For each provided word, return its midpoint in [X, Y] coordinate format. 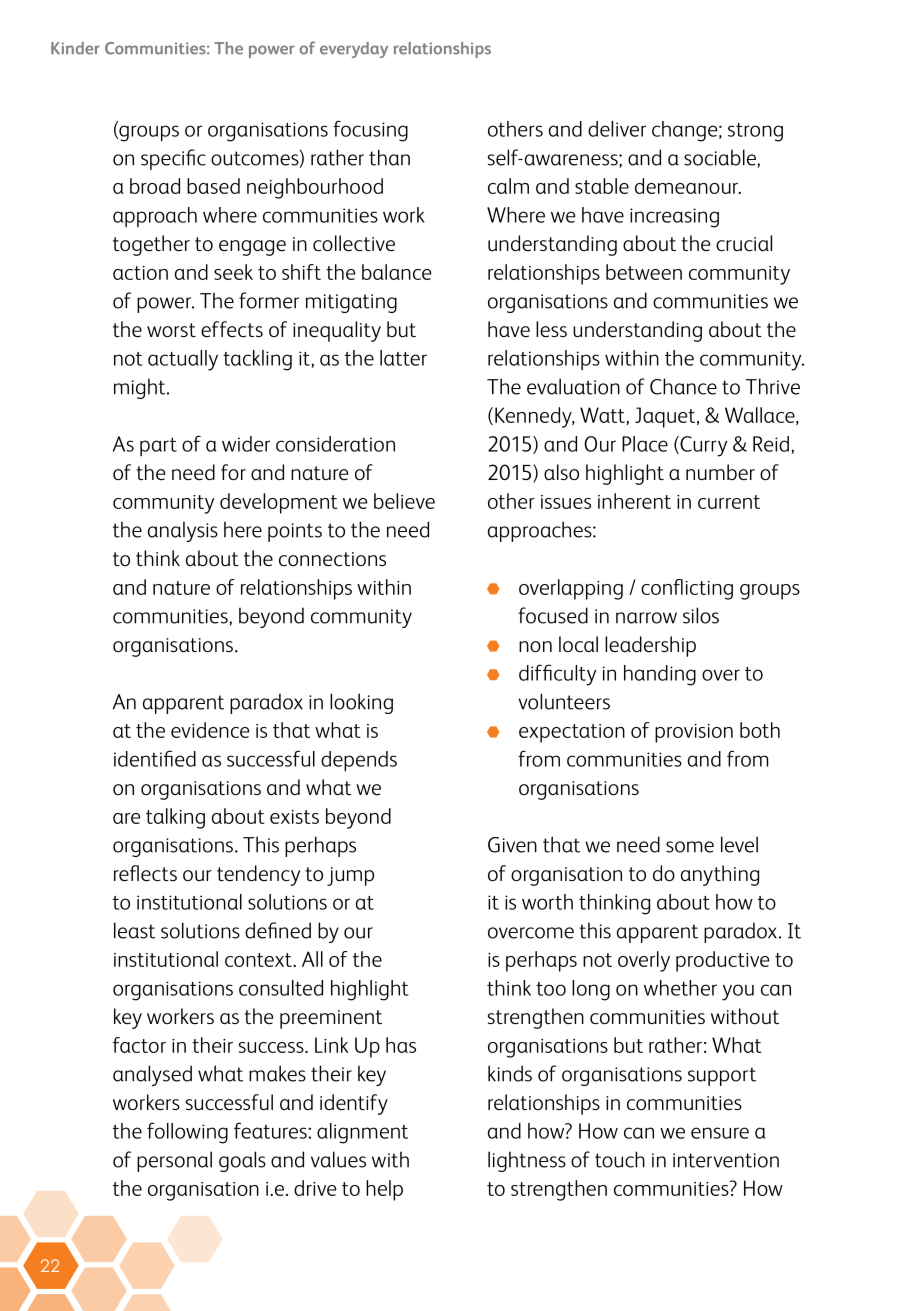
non [535, 646]
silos [701, 615]
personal [174, 1161]
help [384, 1190]
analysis [183, 531]
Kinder [75, 48]
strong [755, 132]
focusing [370, 131]
